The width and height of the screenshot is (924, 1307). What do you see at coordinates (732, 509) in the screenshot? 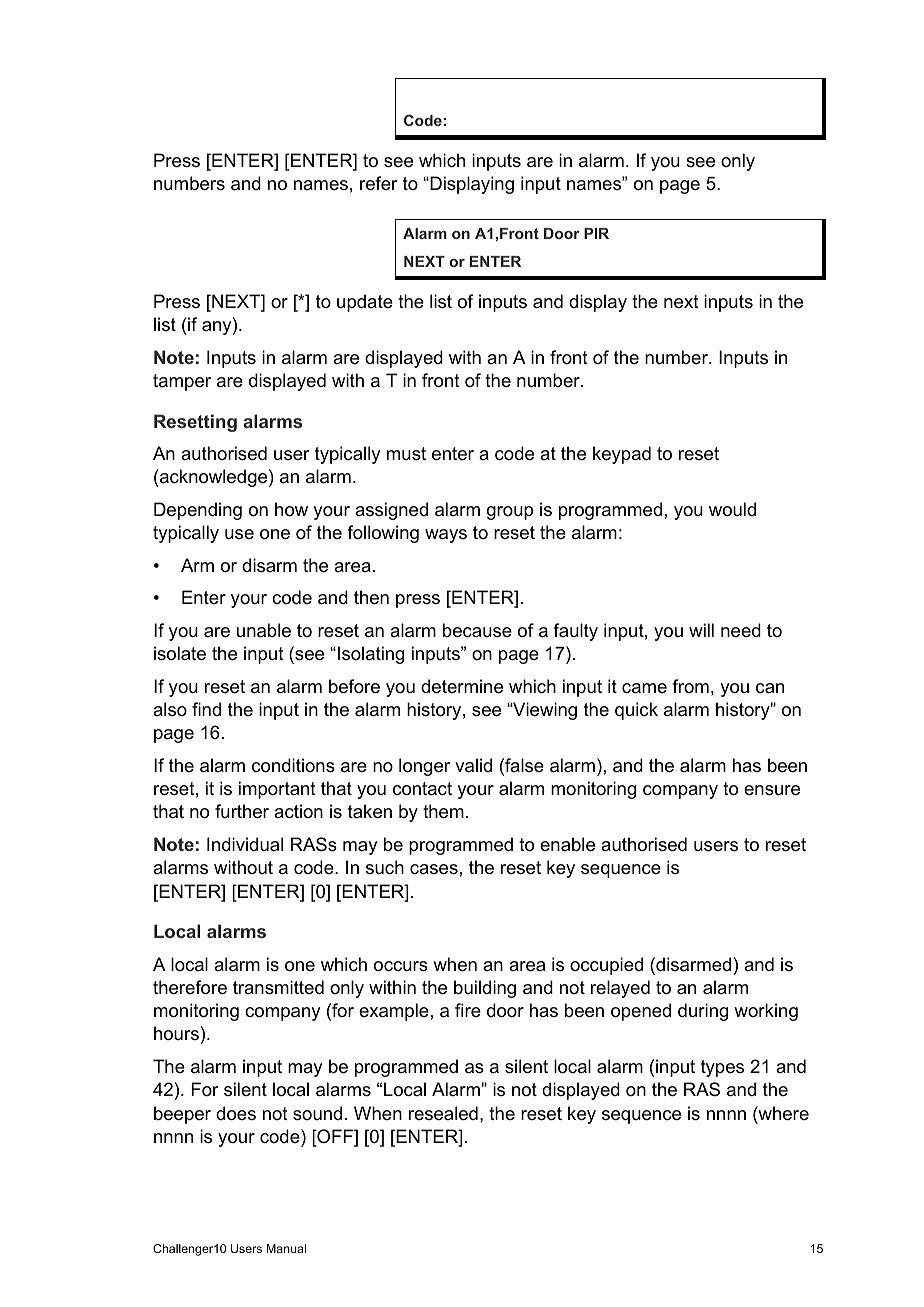
I see `would` at bounding box center [732, 509].
